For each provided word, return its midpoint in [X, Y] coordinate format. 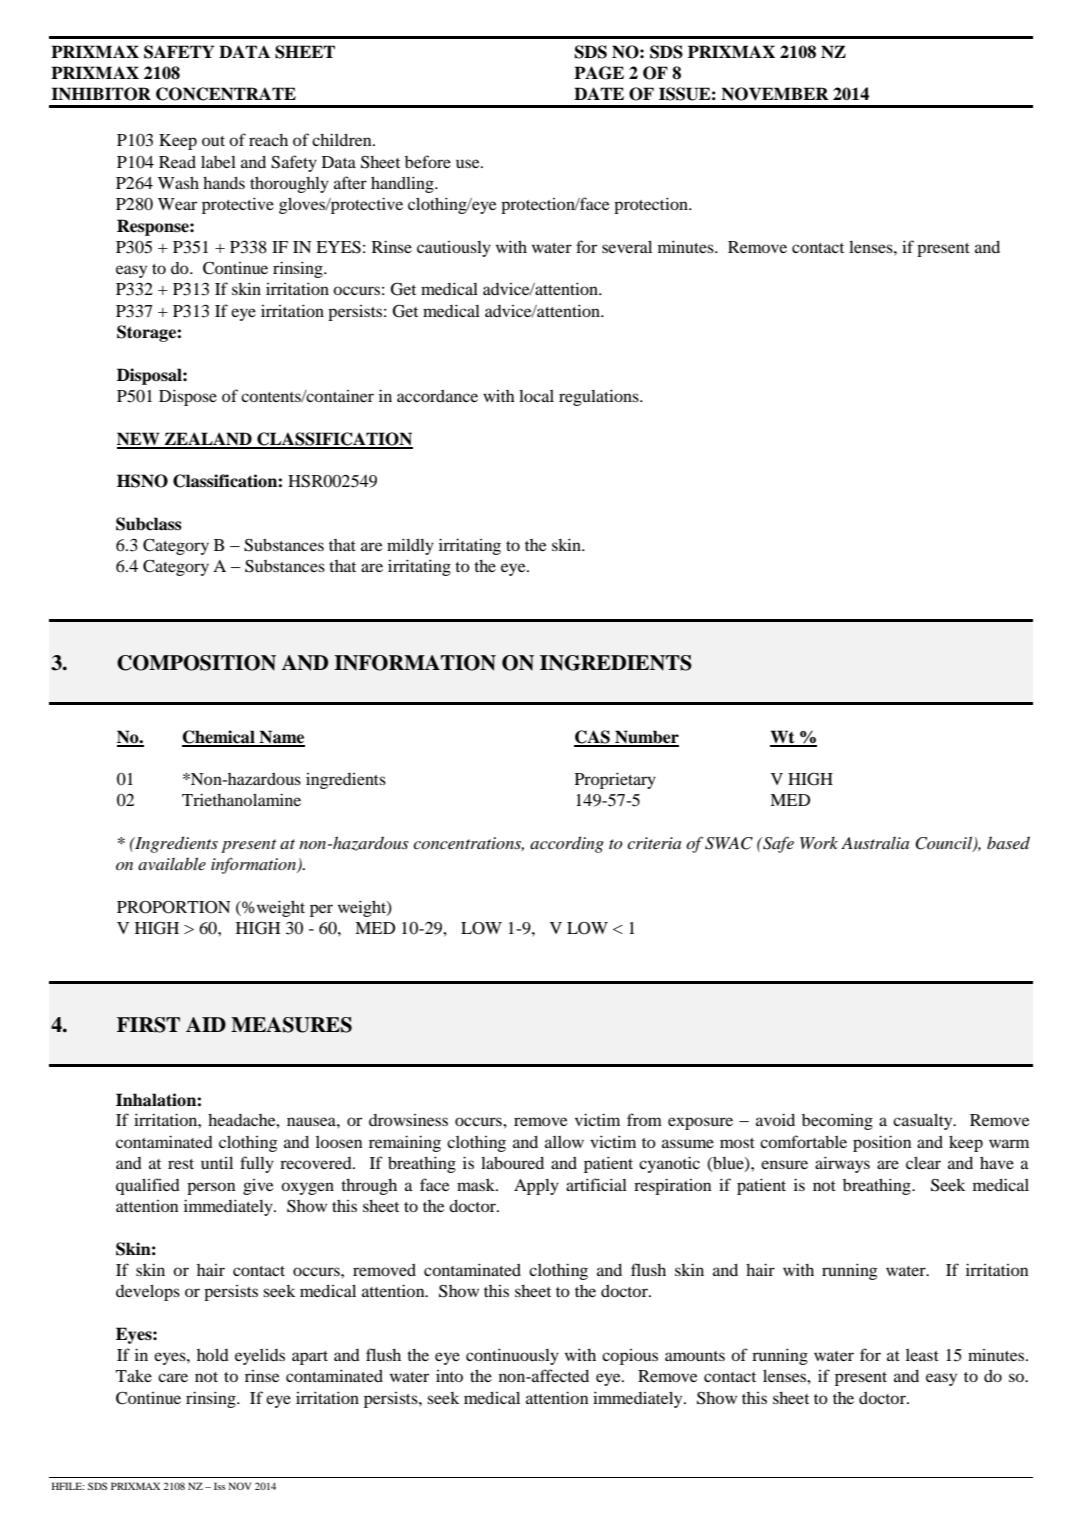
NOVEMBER [775, 94]
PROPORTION [174, 907]
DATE [599, 93]
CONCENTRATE [226, 94]
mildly [410, 546]
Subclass [149, 524]
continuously [512, 1356]
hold [213, 1354]
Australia [875, 842]
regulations [600, 397]
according [567, 844]
